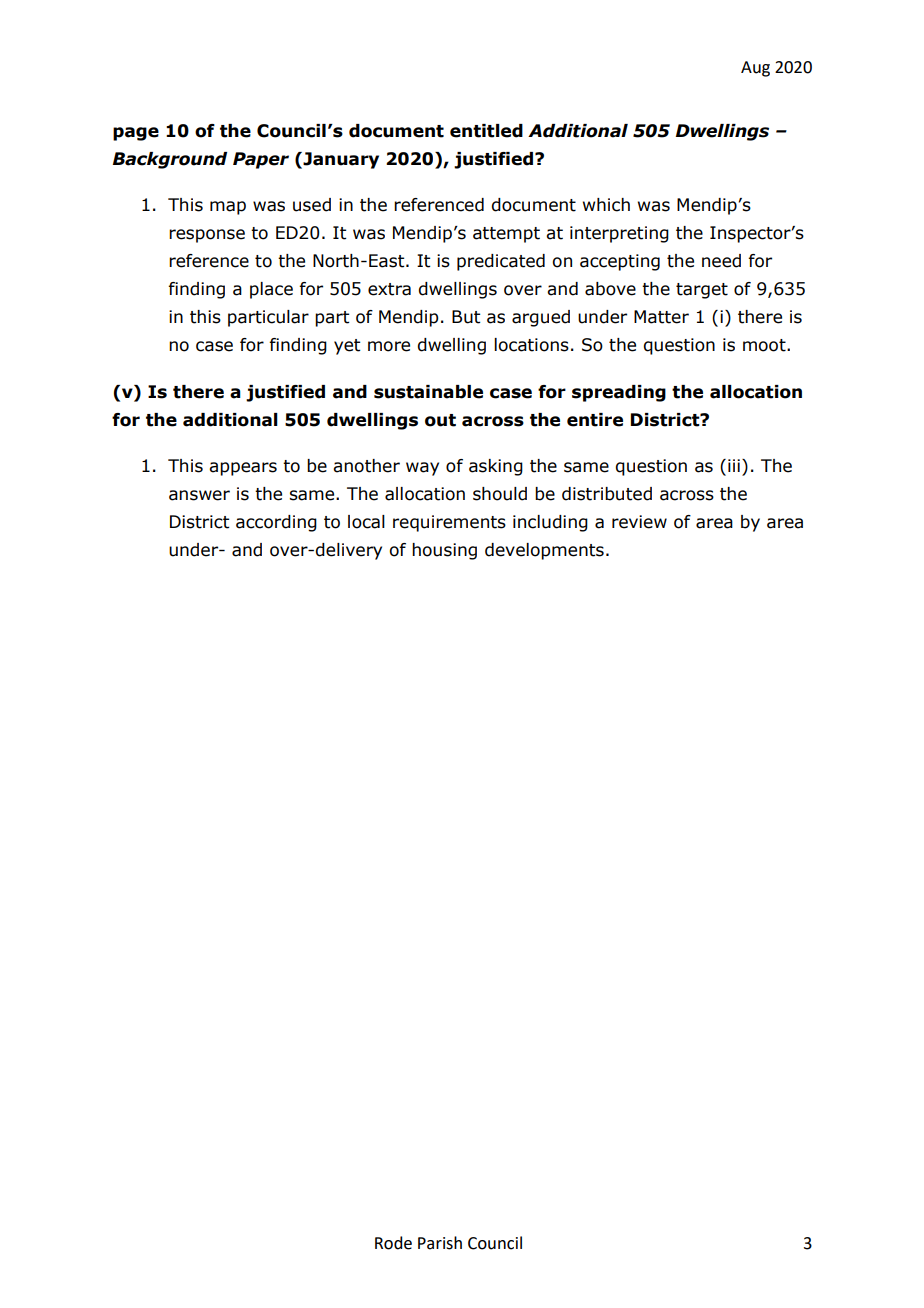 This screenshot has height=1308, width=924. What do you see at coordinates (243, 469) in the screenshot?
I see `appears` at bounding box center [243, 469].
